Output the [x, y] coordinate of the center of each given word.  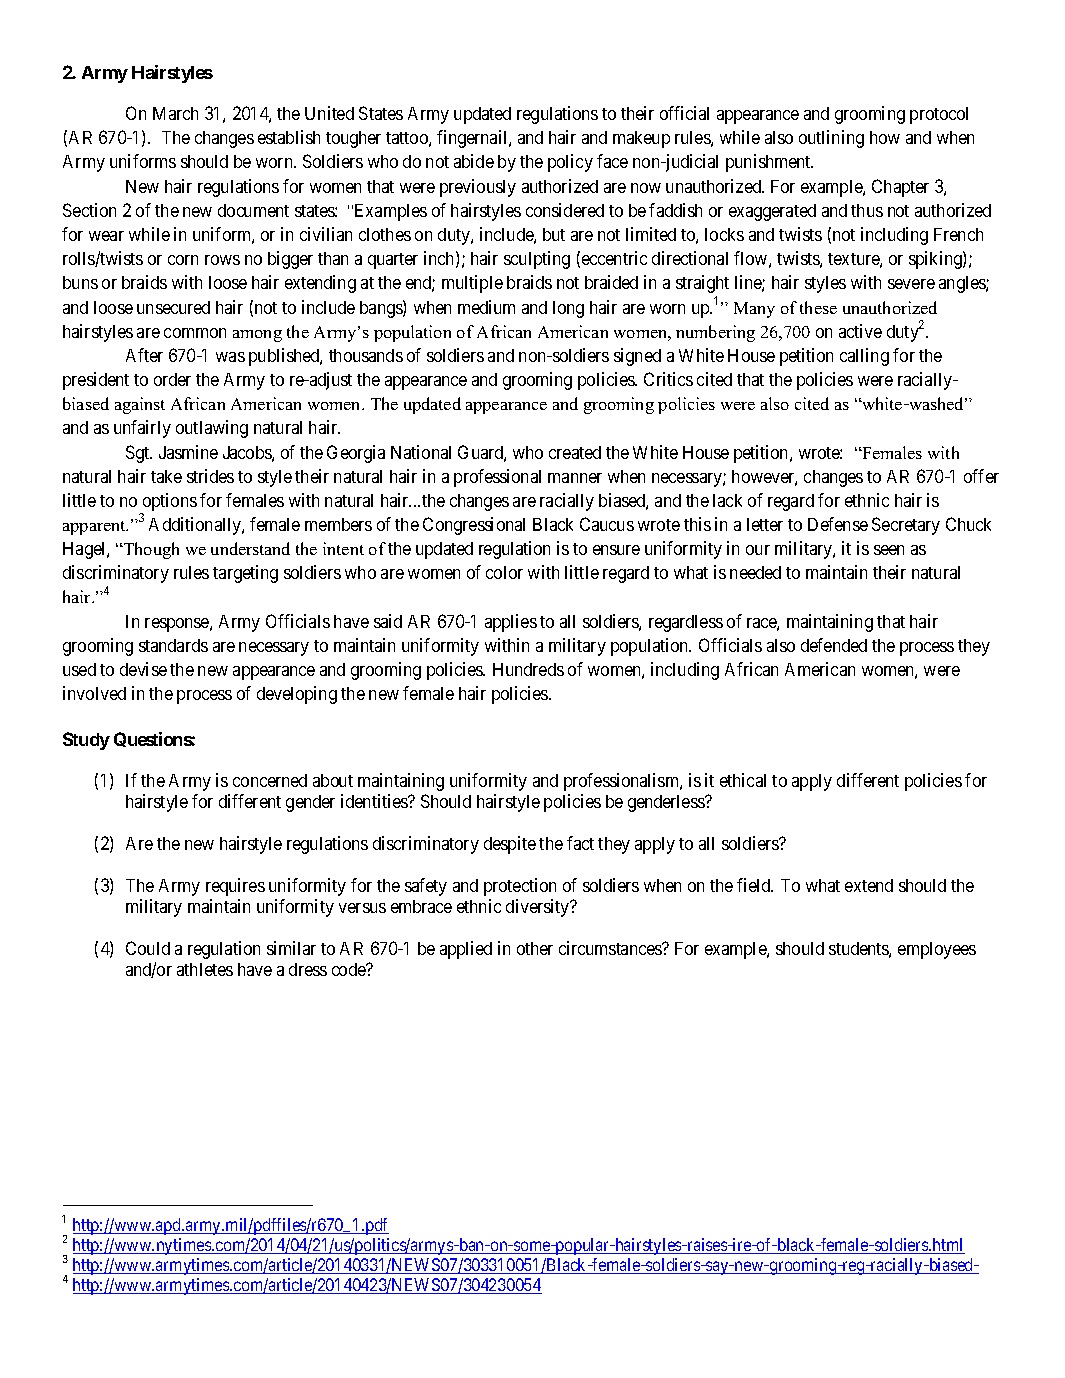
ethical [743, 780]
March [175, 113]
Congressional [474, 526]
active [860, 331]
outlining [831, 139]
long [568, 309]
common [195, 333]
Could [148, 948]
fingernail [473, 139]
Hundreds [528, 669]
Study [86, 741]
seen [889, 550]
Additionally [196, 526]
